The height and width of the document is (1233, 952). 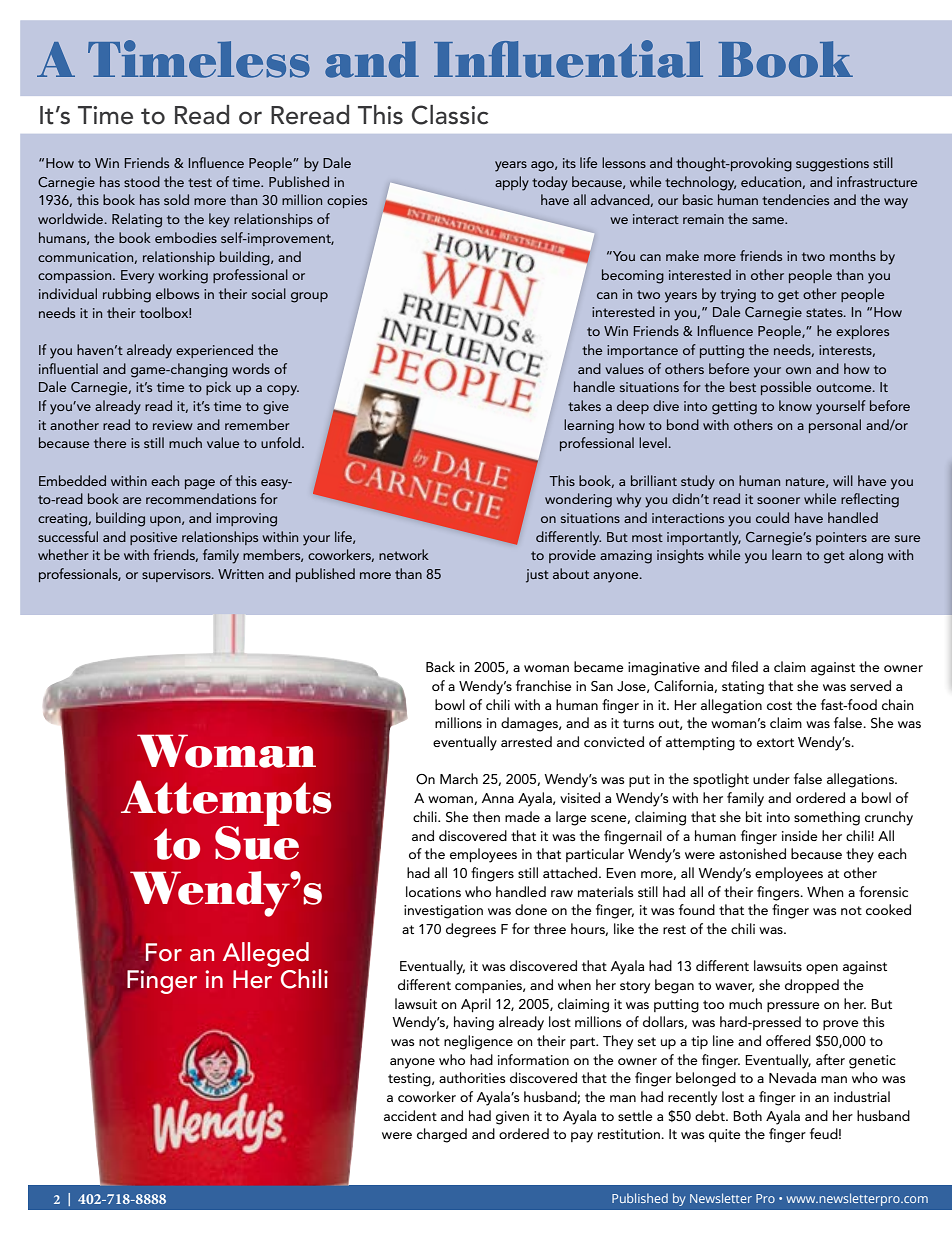 I want to click on supervisors, so click(x=177, y=575).
